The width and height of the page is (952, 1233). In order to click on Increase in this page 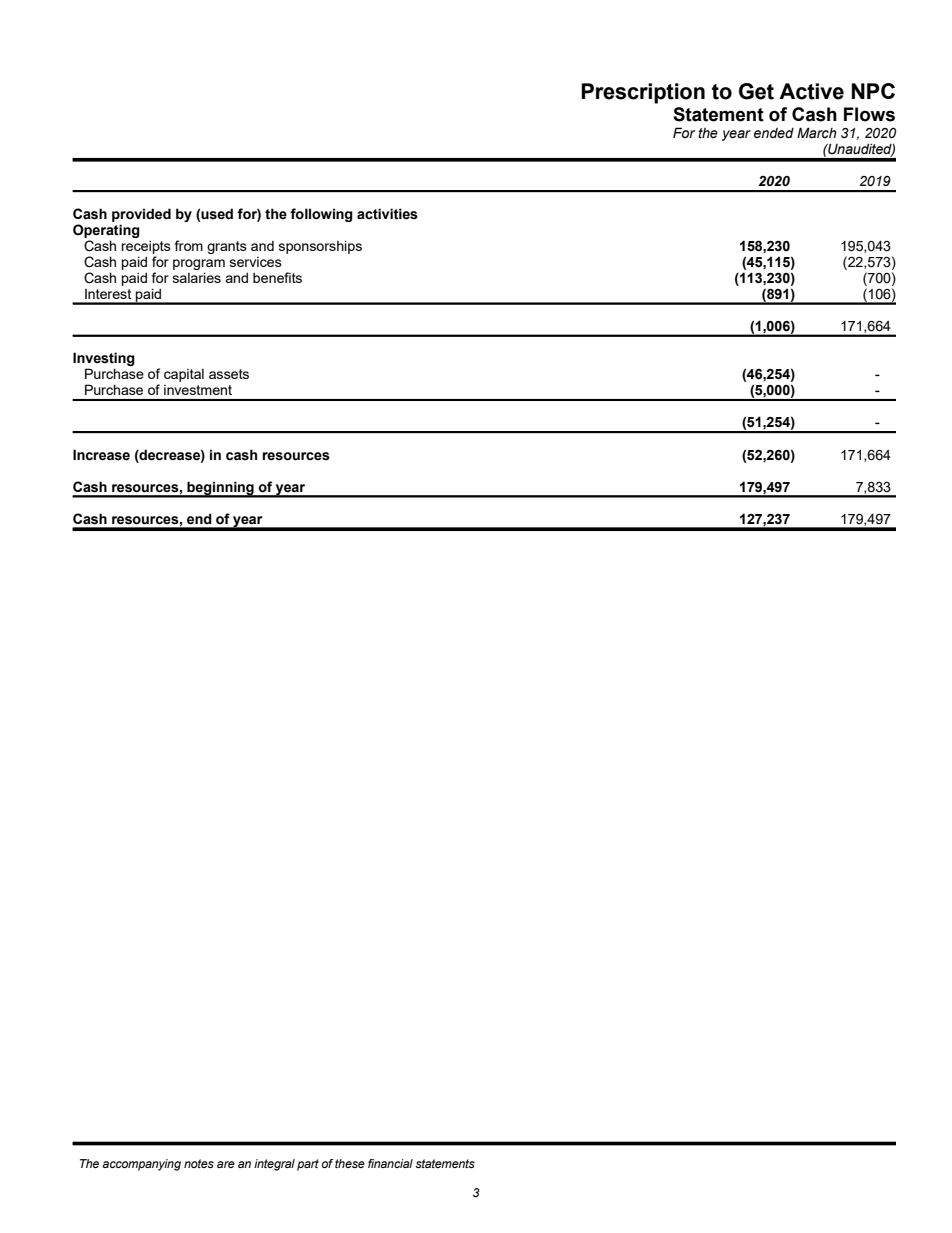, I will do `click(101, 455)`.
